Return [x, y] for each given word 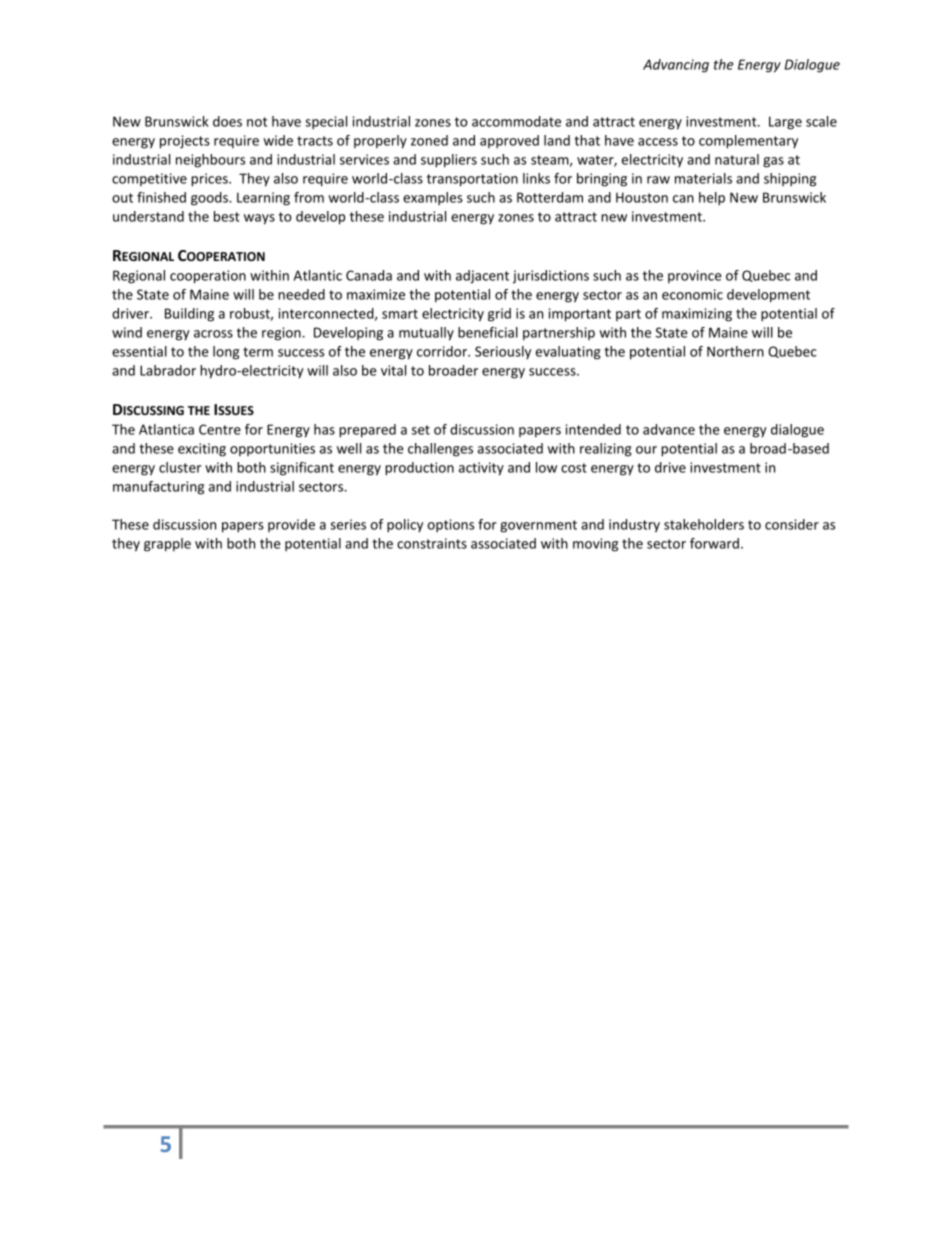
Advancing [676, 66]
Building [189, 315]
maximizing [697, 315]
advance [669, 429]
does [227, 121]
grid [499, 315]
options [451, 525]
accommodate [516, 121]
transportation [472, 180]
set [421, 430]
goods [210, 199]
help [712, 199]
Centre [220, 429]
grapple [167, 545]
